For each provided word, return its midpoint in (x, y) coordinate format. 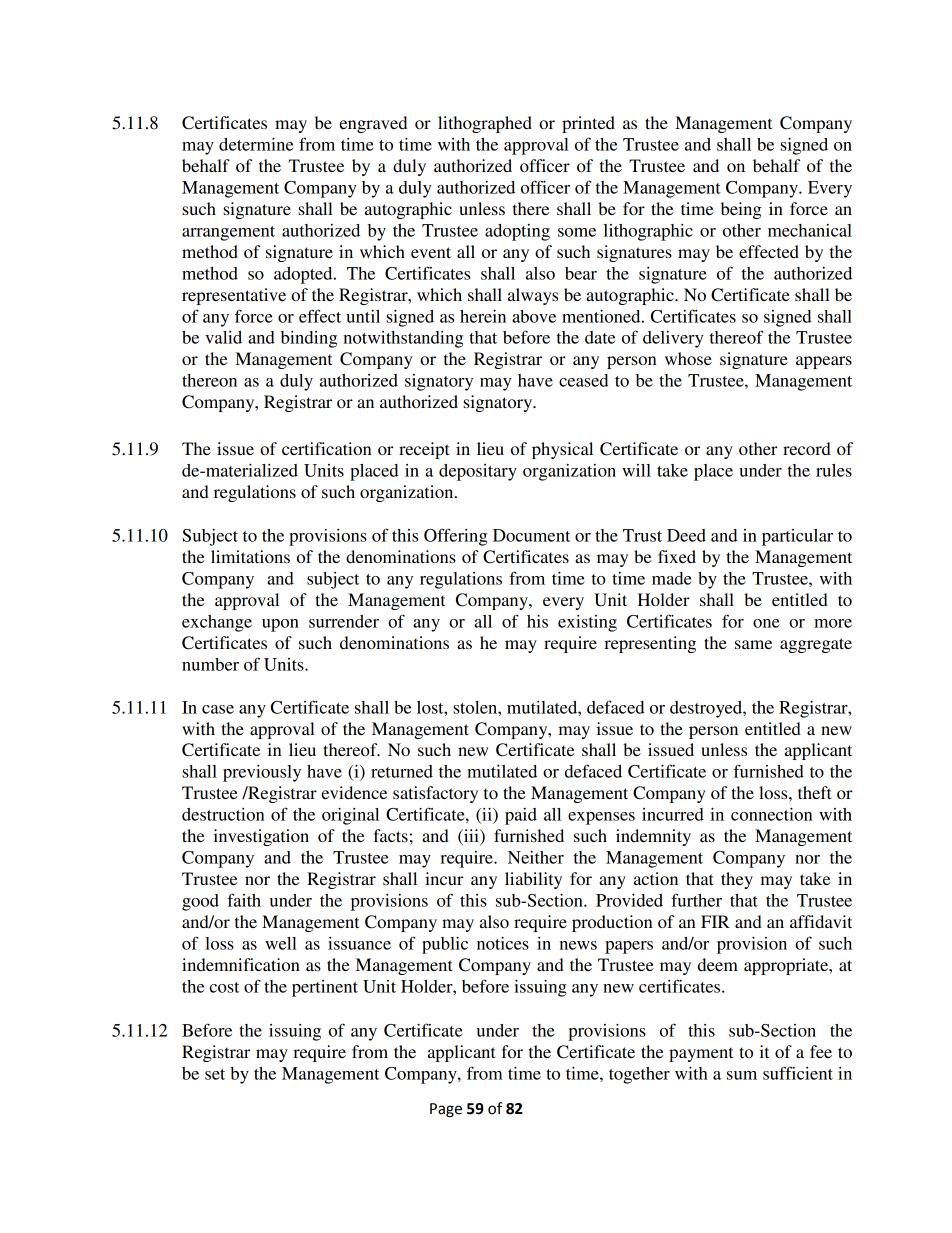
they (737, 880)
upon (280, 625)
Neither (536, 857)
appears (824, 362)
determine (256, 144)
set (215, 1074)
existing (587, 623)
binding (309, 339)
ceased (583, 380)
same (753, 644)
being (741, 210)
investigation (261, 837)
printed (588, 124)
